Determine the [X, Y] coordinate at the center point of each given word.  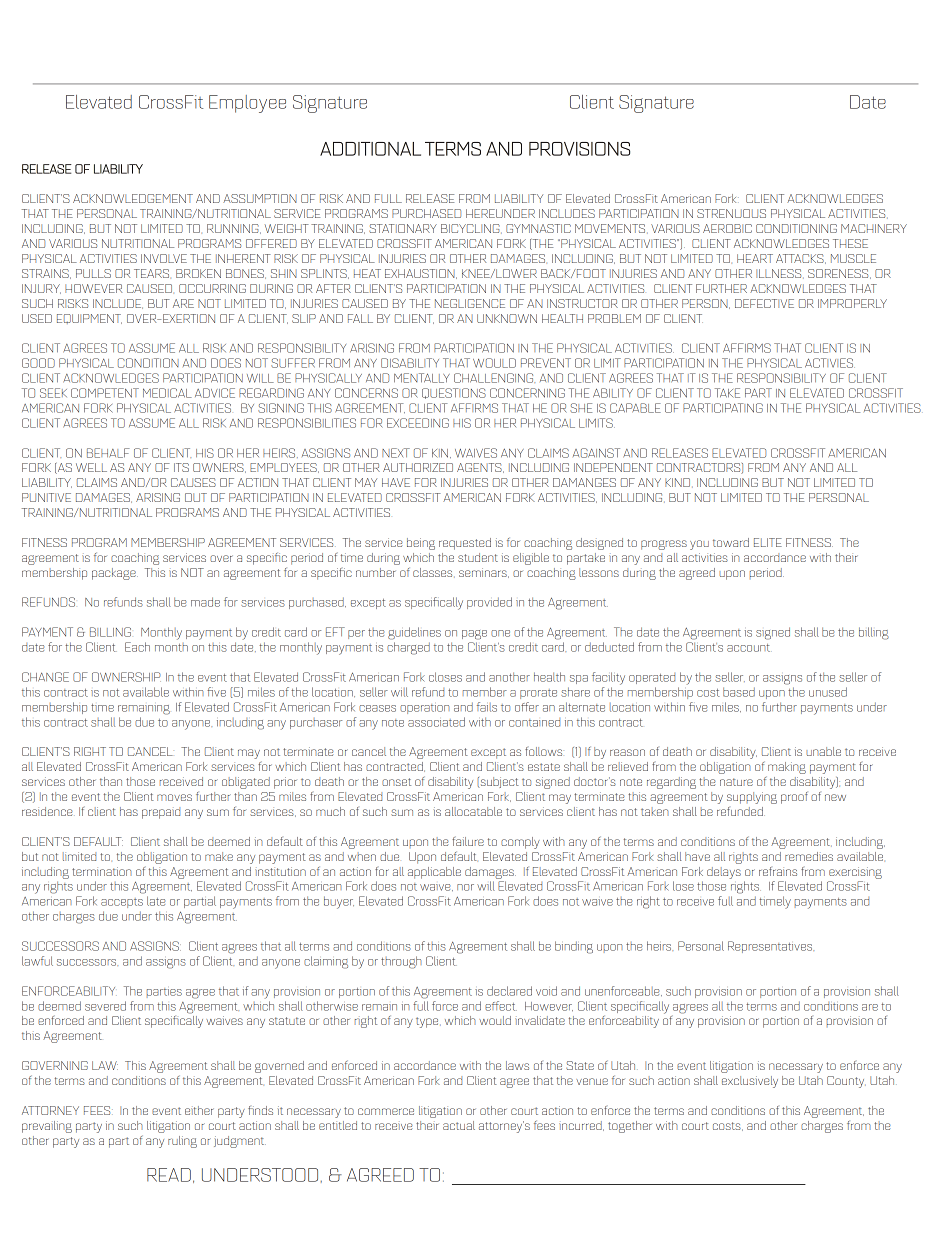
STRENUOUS [731, 213]
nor [465, 887]
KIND [679, 483]
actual [459, 1125]
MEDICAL [167, 393]
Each [137, 647]
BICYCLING [471, 229]
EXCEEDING [418, 423]
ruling [182, 1142]
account [748, 648]
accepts [122, 903]
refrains [778, 871]
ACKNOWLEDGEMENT [133, 198]
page [474, 635]
